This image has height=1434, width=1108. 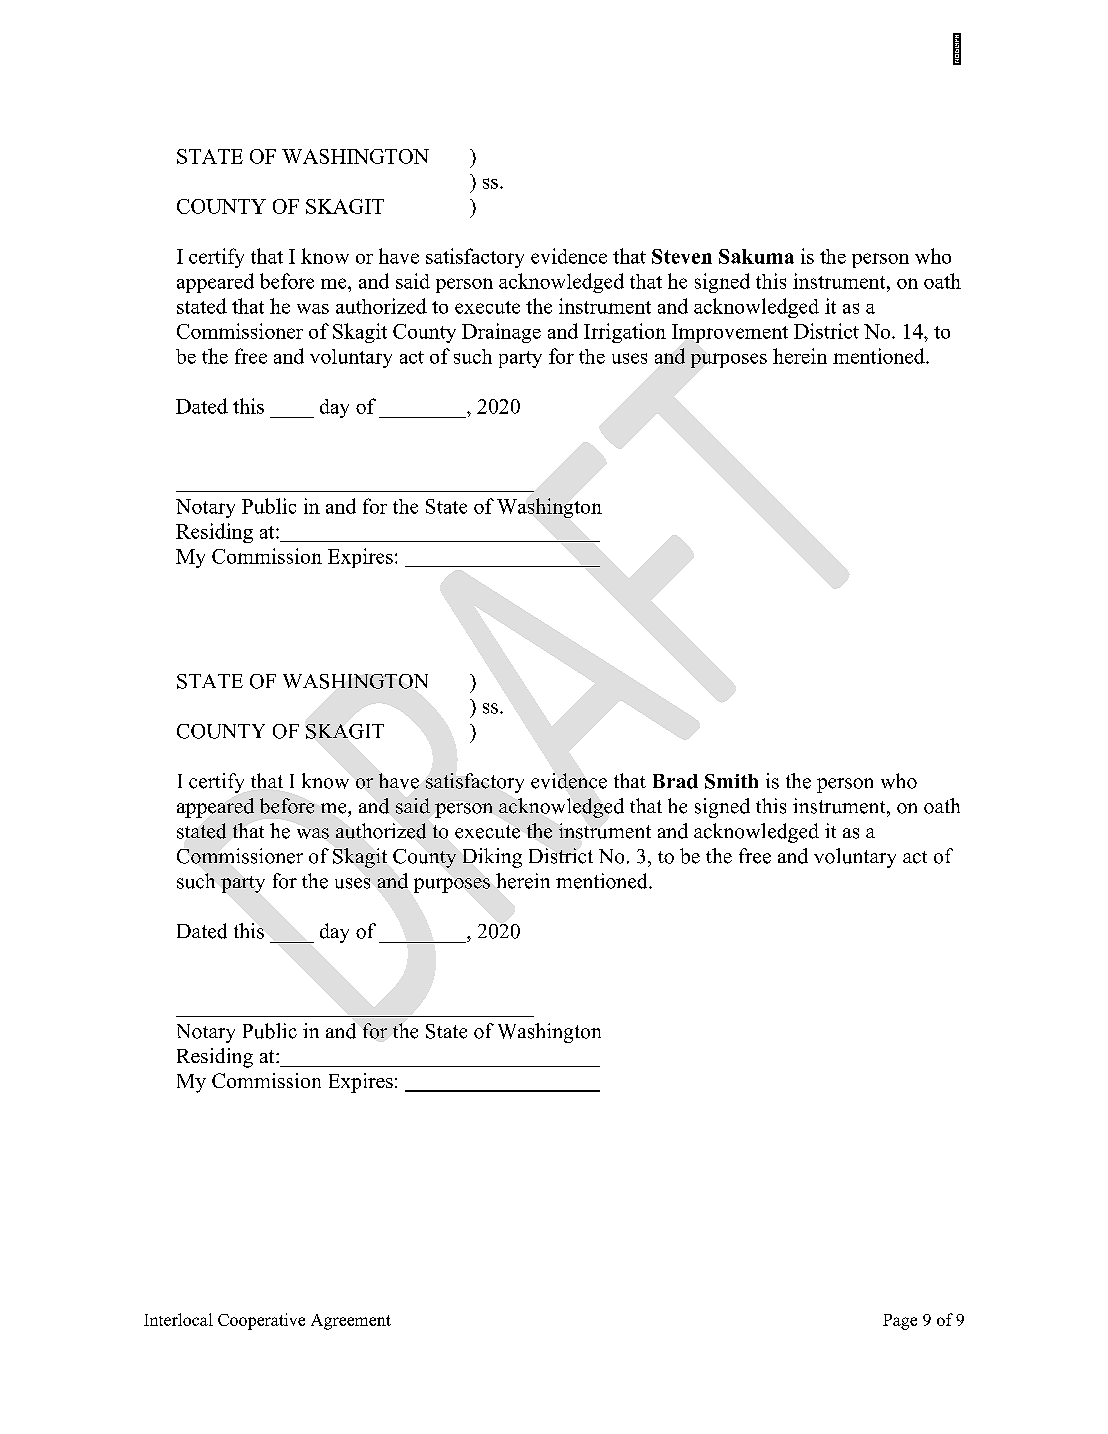 I want to click on Cooperative, so click(x=261, y=1321).
